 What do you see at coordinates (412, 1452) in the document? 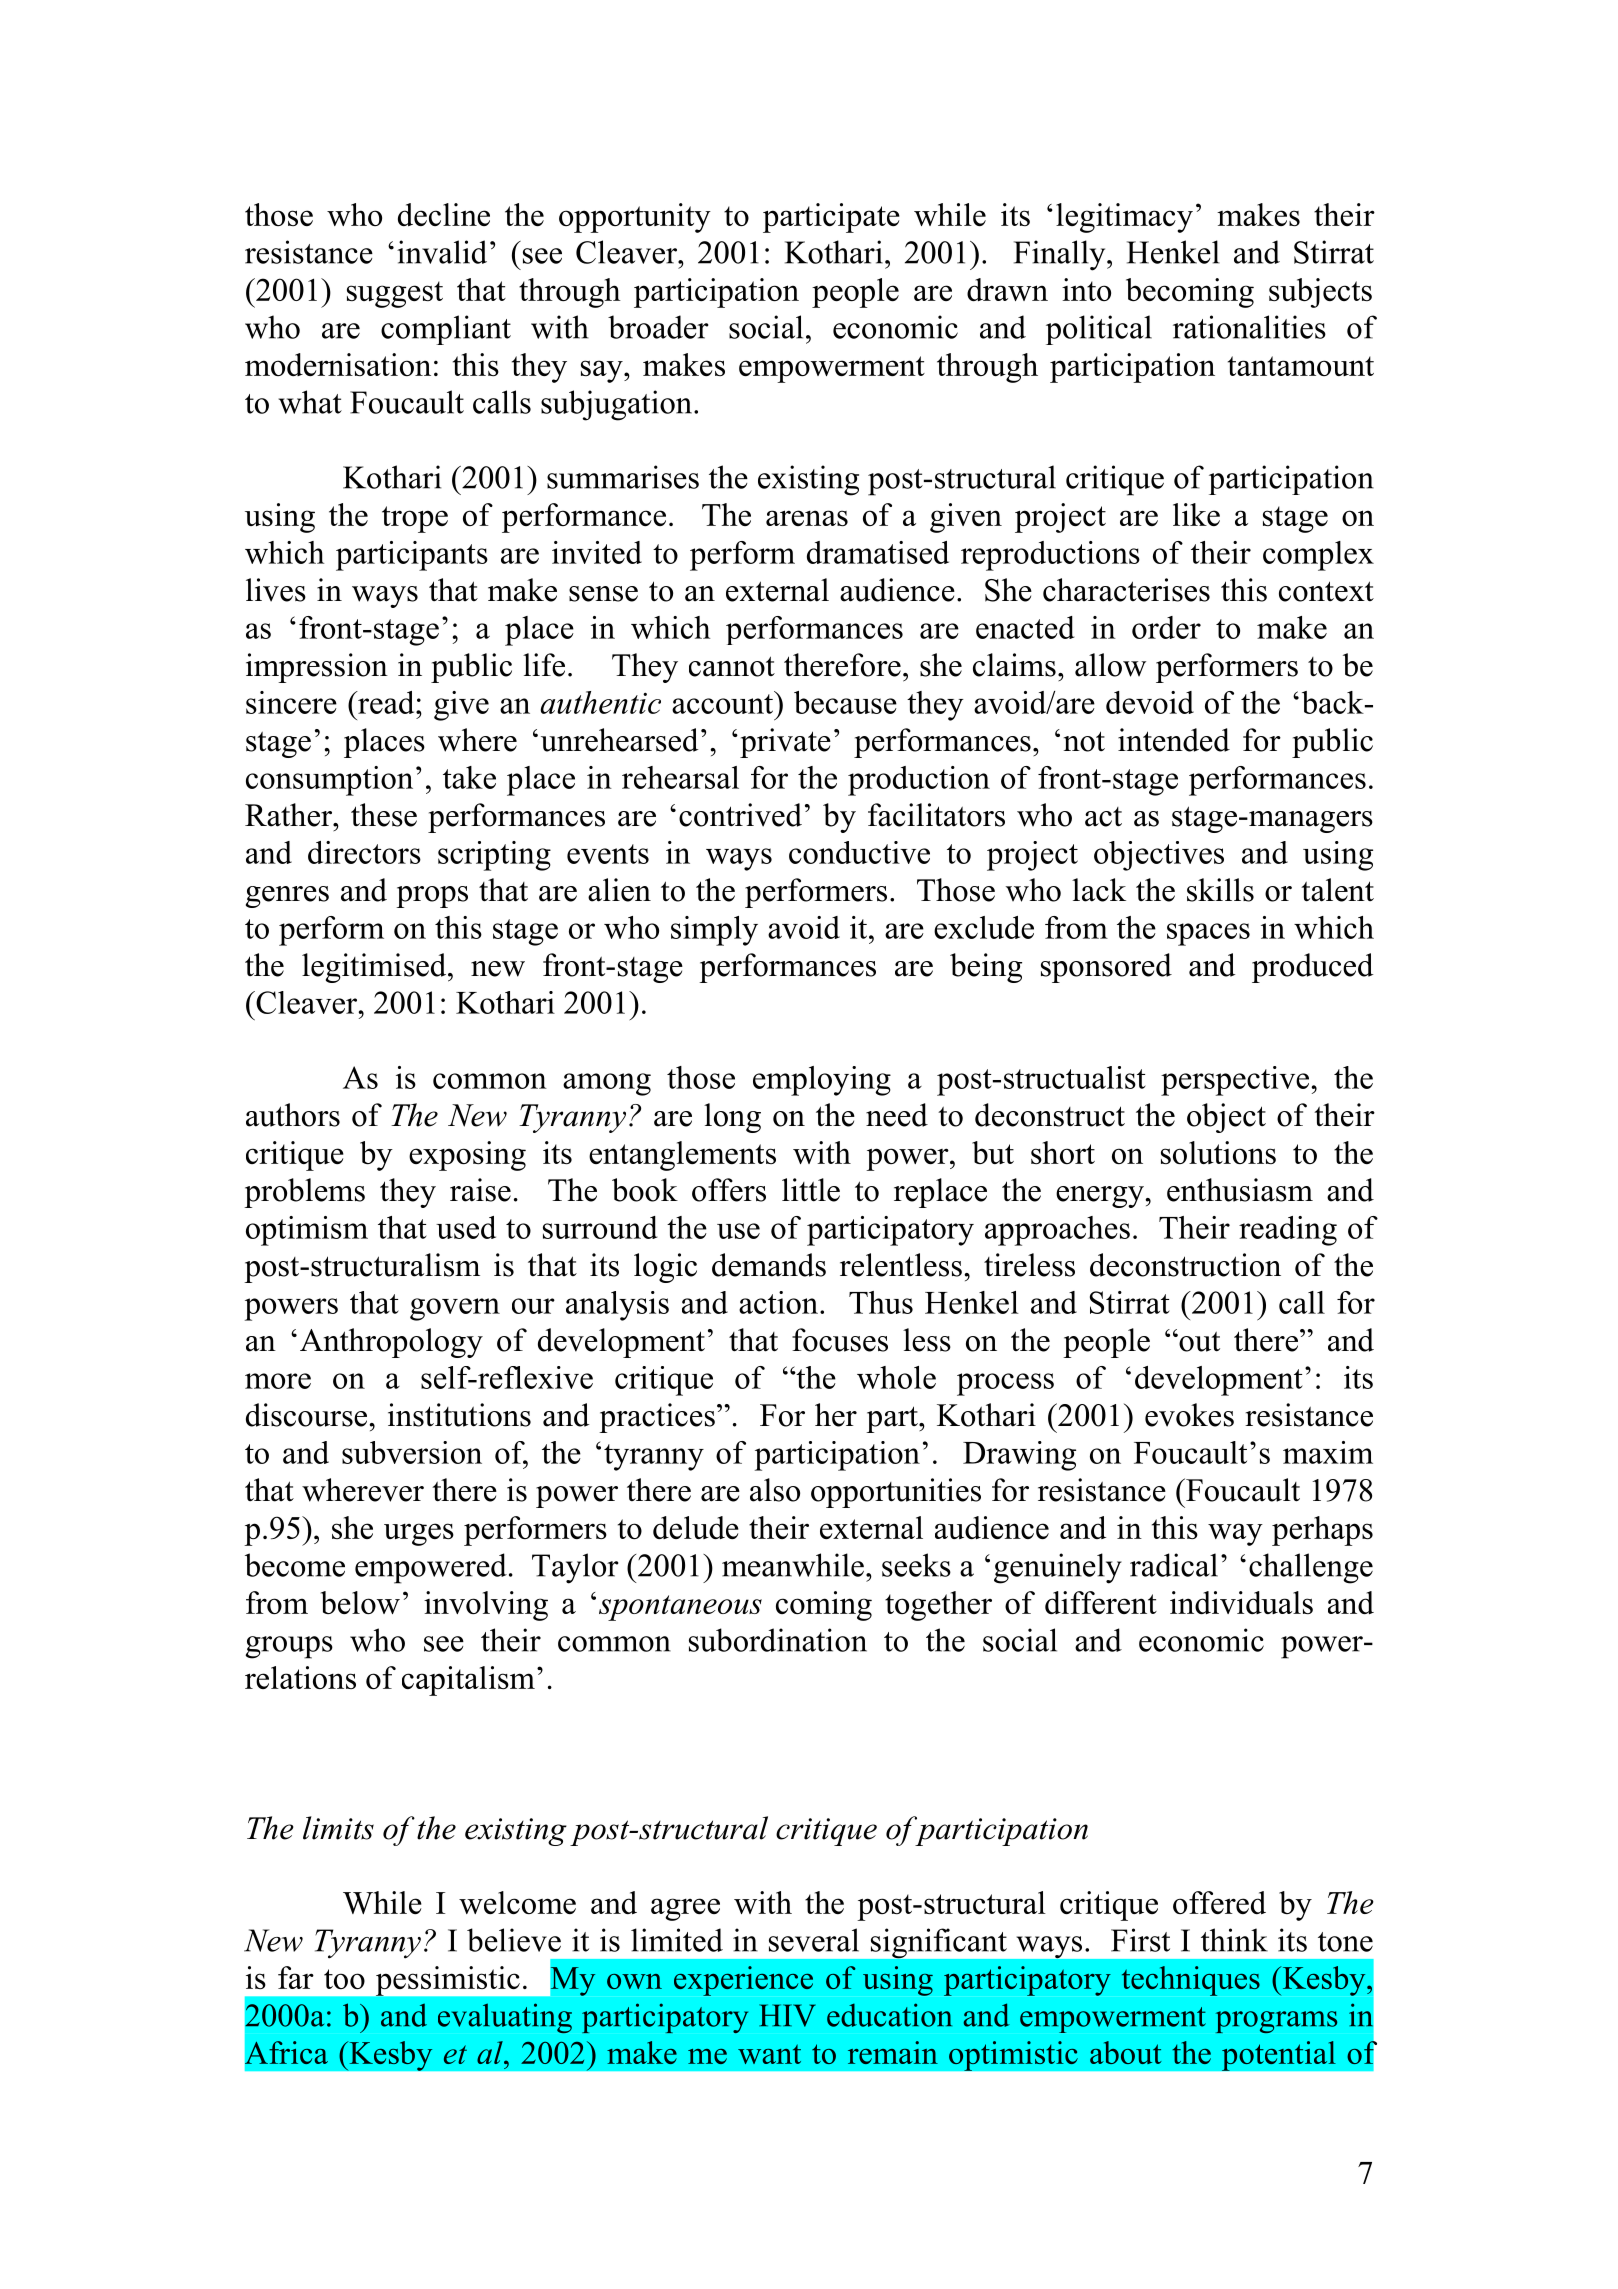
I see `subversion` at bounding box center [412, 1452].
